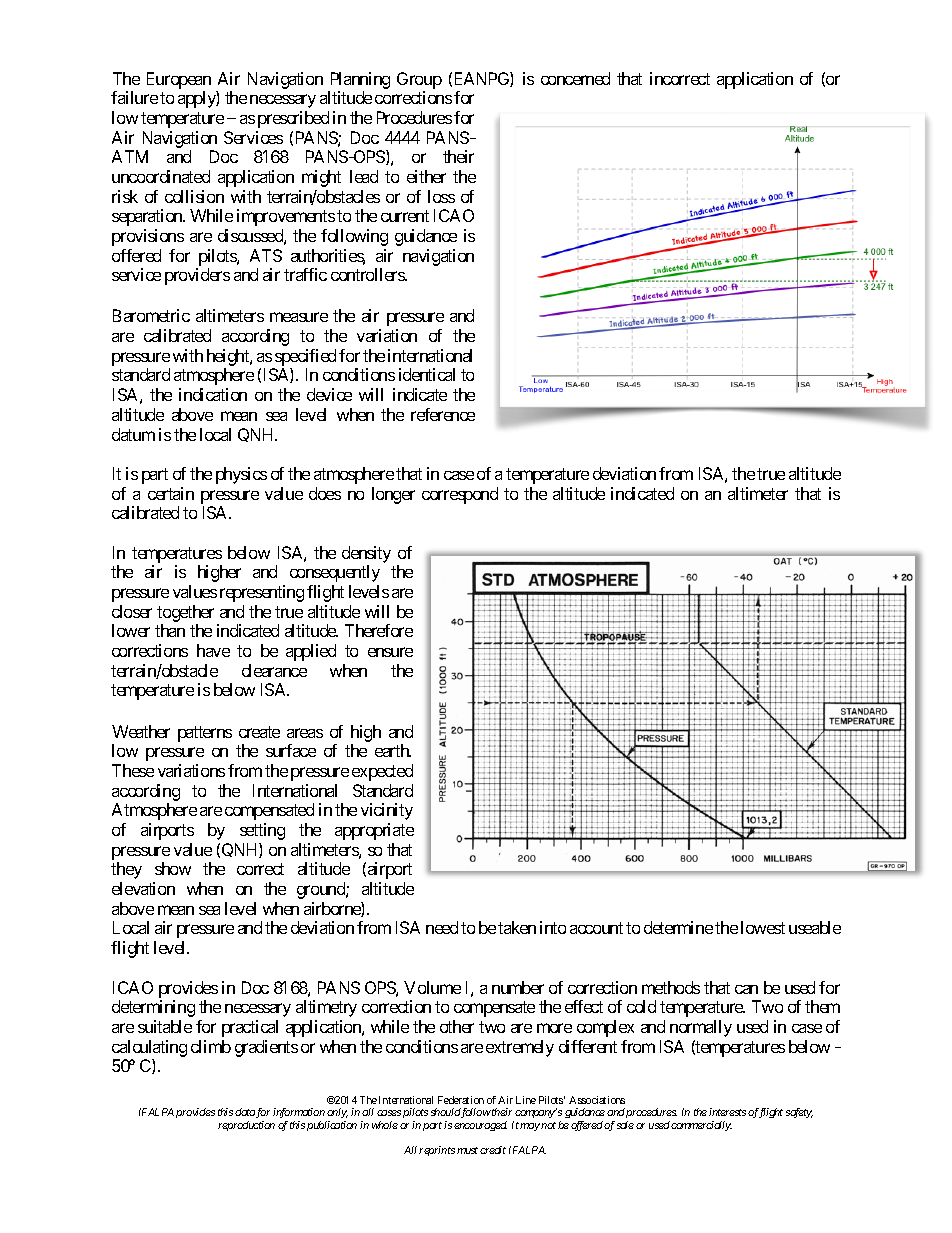 The width and height of the image is (952, 1233). Describe the element at coordinates (379, 630) in the image. I see `Therefore` at that location.
